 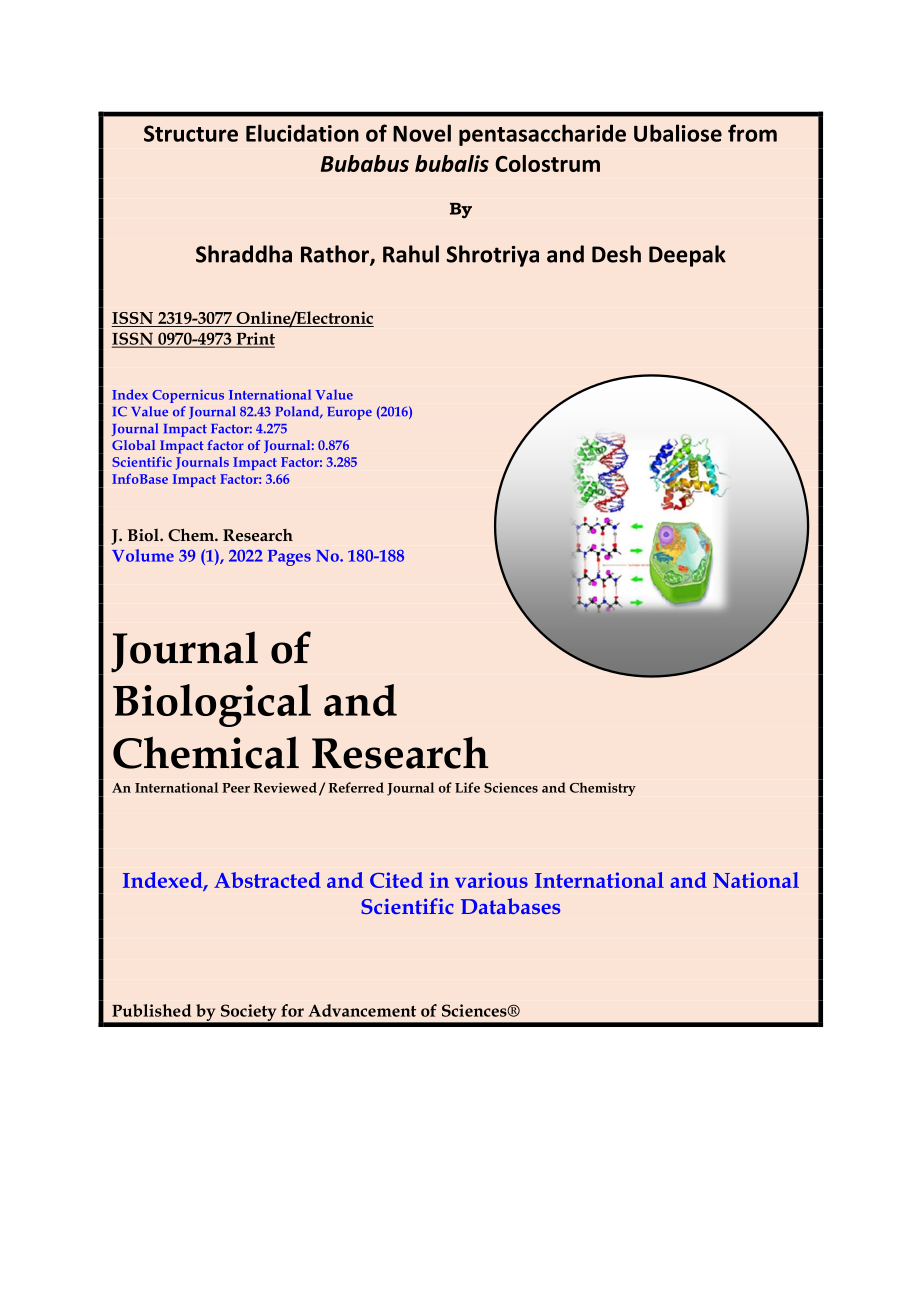 I want to click on Published, so click(x=151, y=1010).
